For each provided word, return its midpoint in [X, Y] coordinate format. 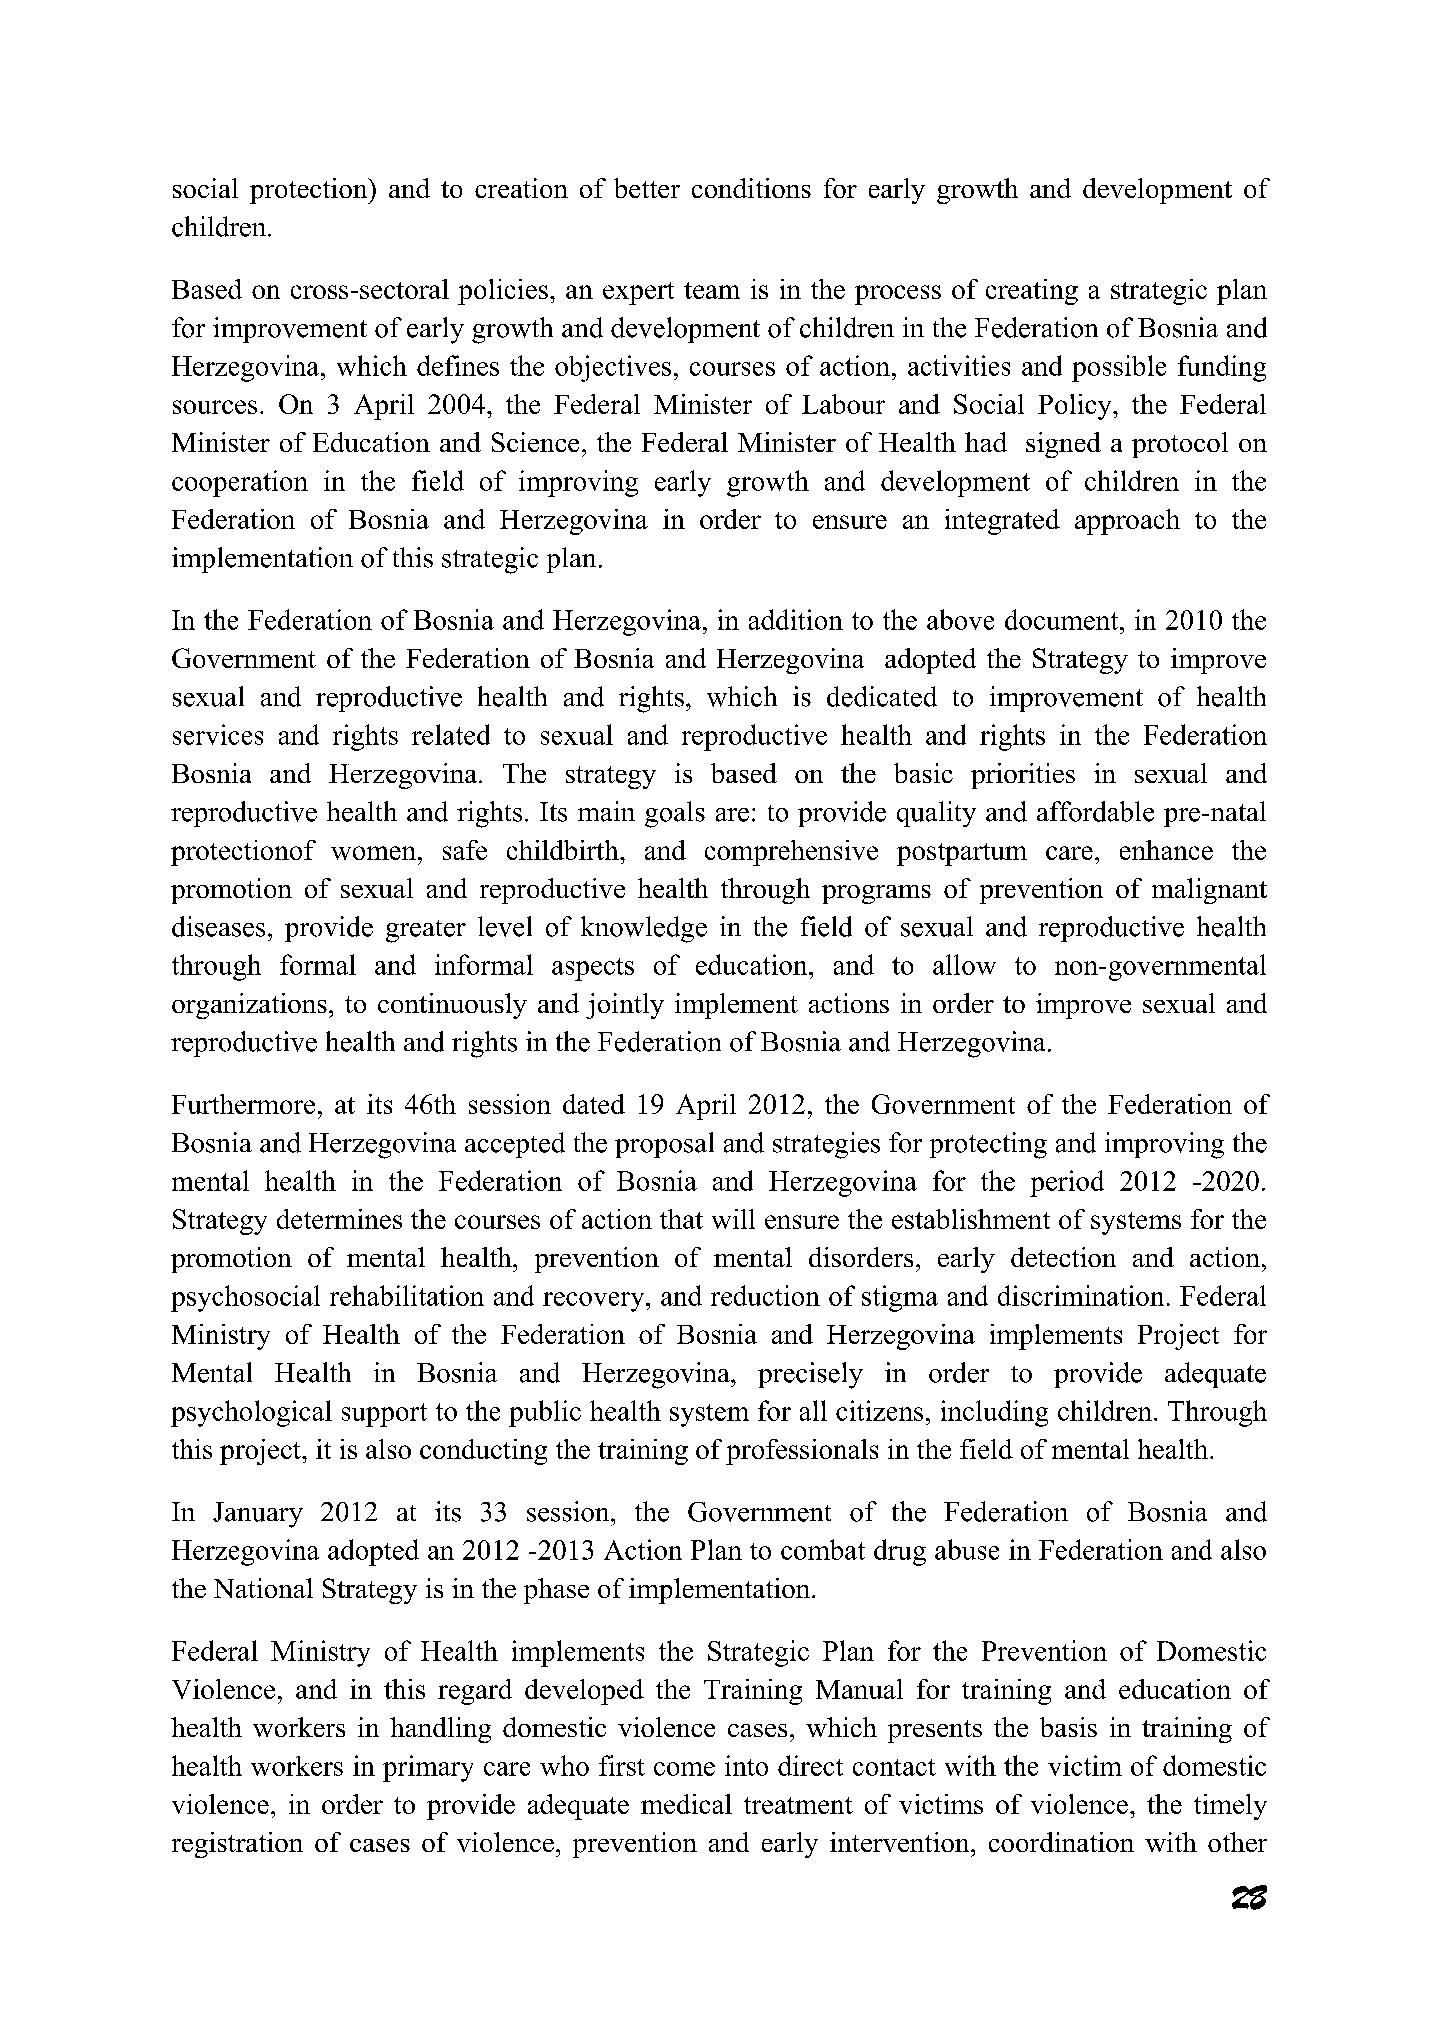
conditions [751, 188]
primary [428, 1768]
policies [503, 292]
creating [1032, 292]
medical [686, 1804]
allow [964, 964]
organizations [249, 1006]
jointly [625, 1006]
